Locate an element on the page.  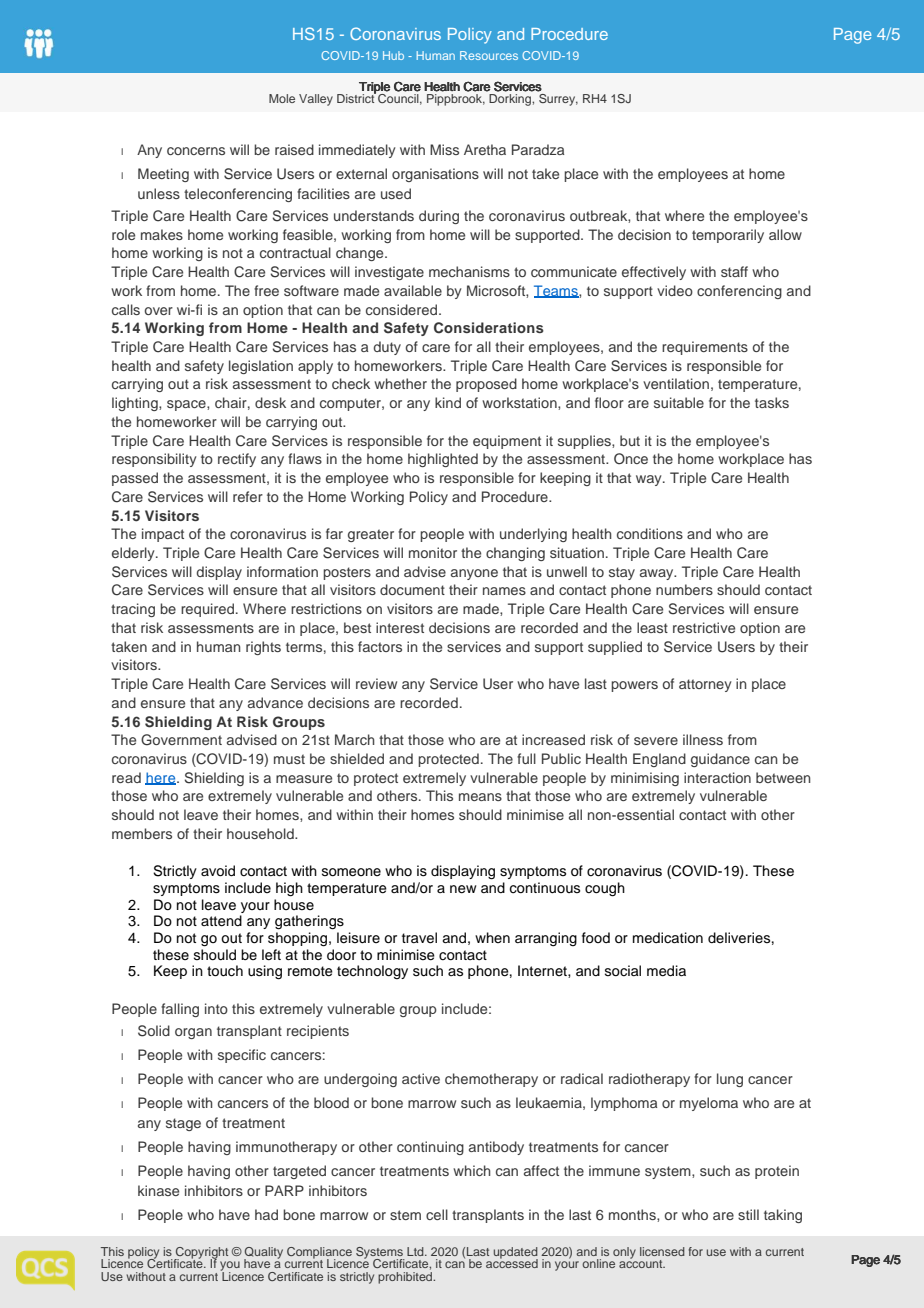
Resources is located at coordinates (489, 55).
